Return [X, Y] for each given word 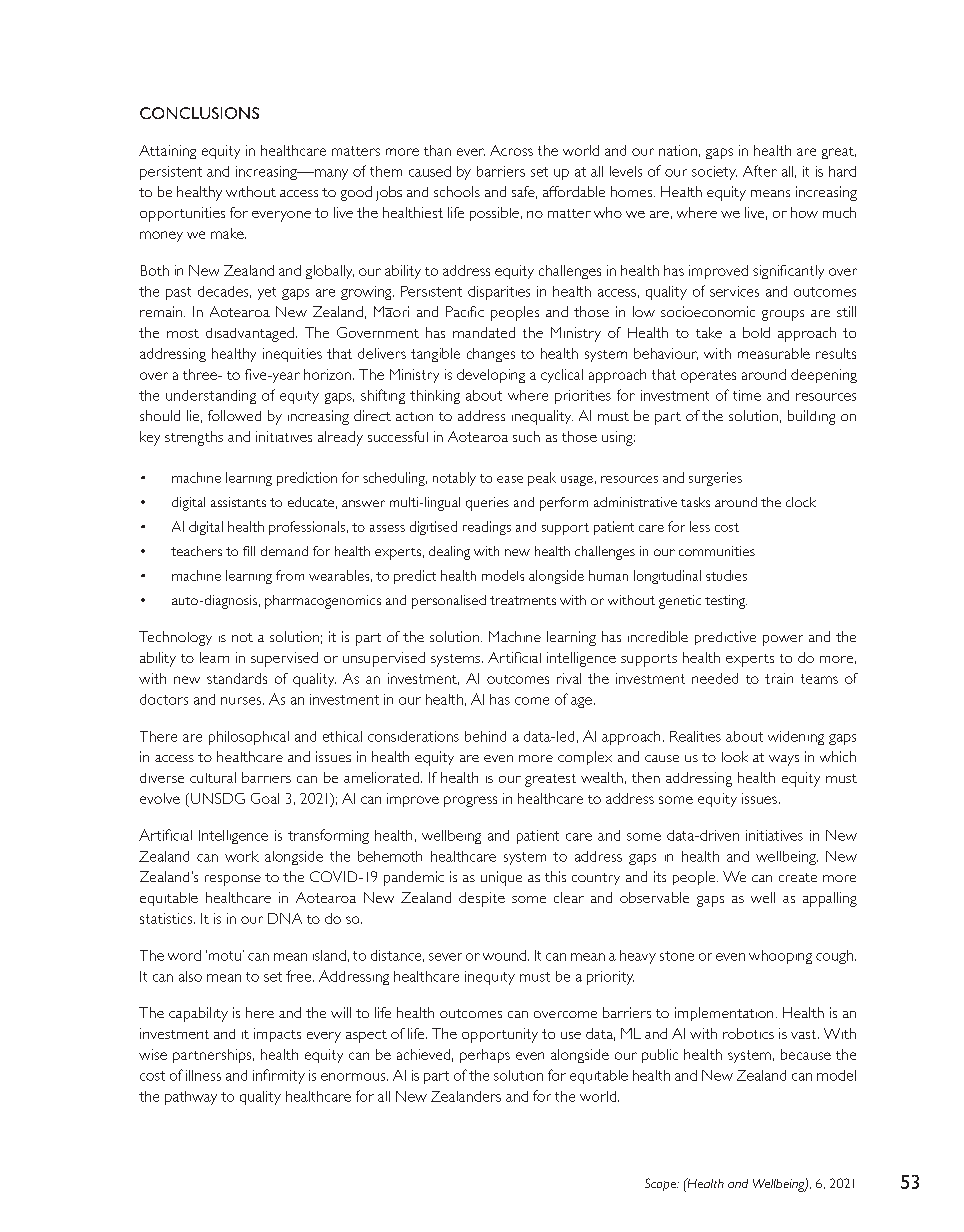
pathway [191, 1098]
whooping [780, 957]
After [760, 171]
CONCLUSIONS [199, 113]
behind [485, 736]
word [184, 955]
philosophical [249, 738]
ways [784, 760]
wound [504, 955]
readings [487, 528]
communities [717, 551]
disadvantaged [250, 334]
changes [491, 355]
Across [511, 150]
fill [249, 551]
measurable [774, 353]
